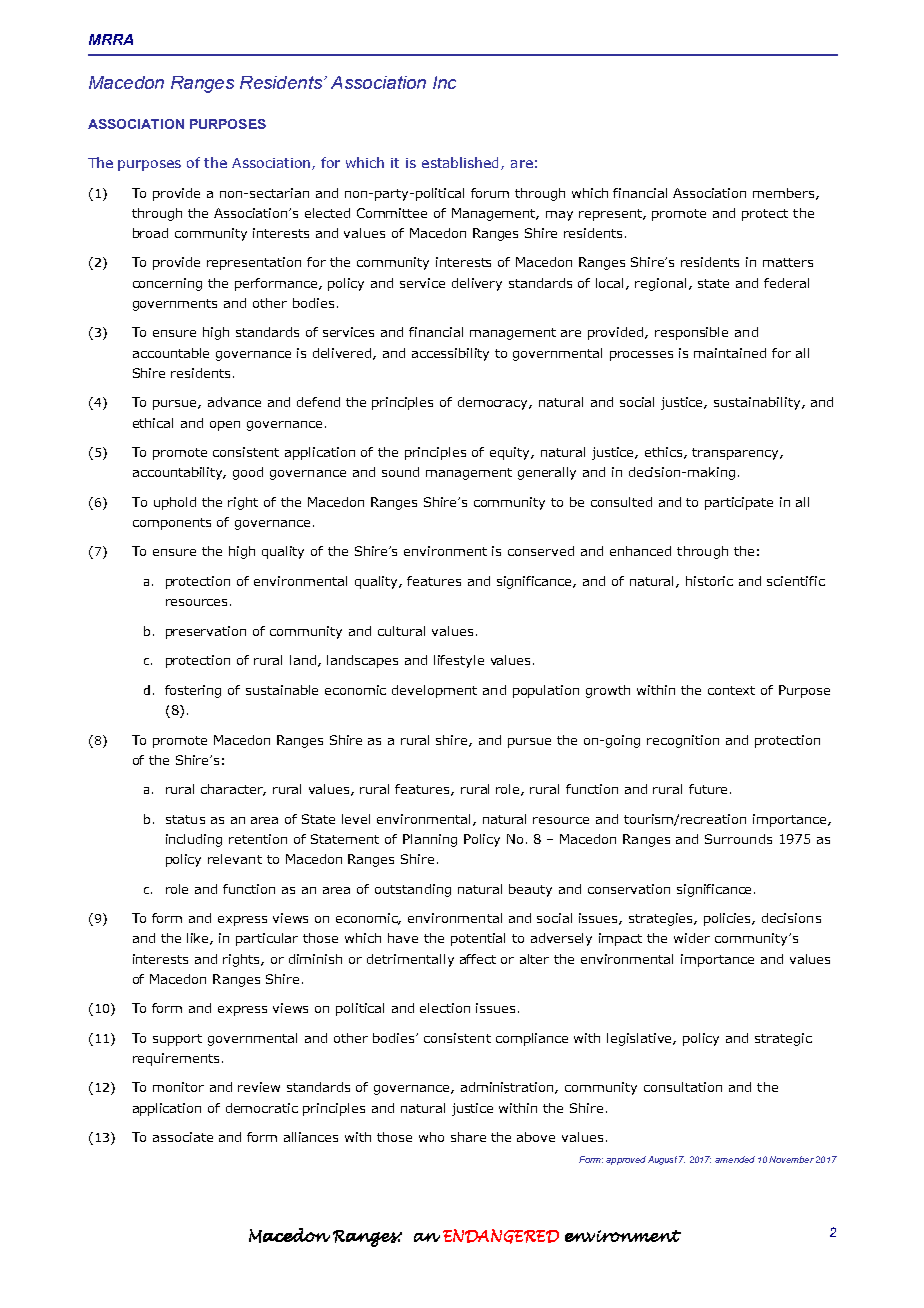  What do you see at coordinates (206, 632) in the screenshot?
I see `preservation` at bounding box center [206, 632].
